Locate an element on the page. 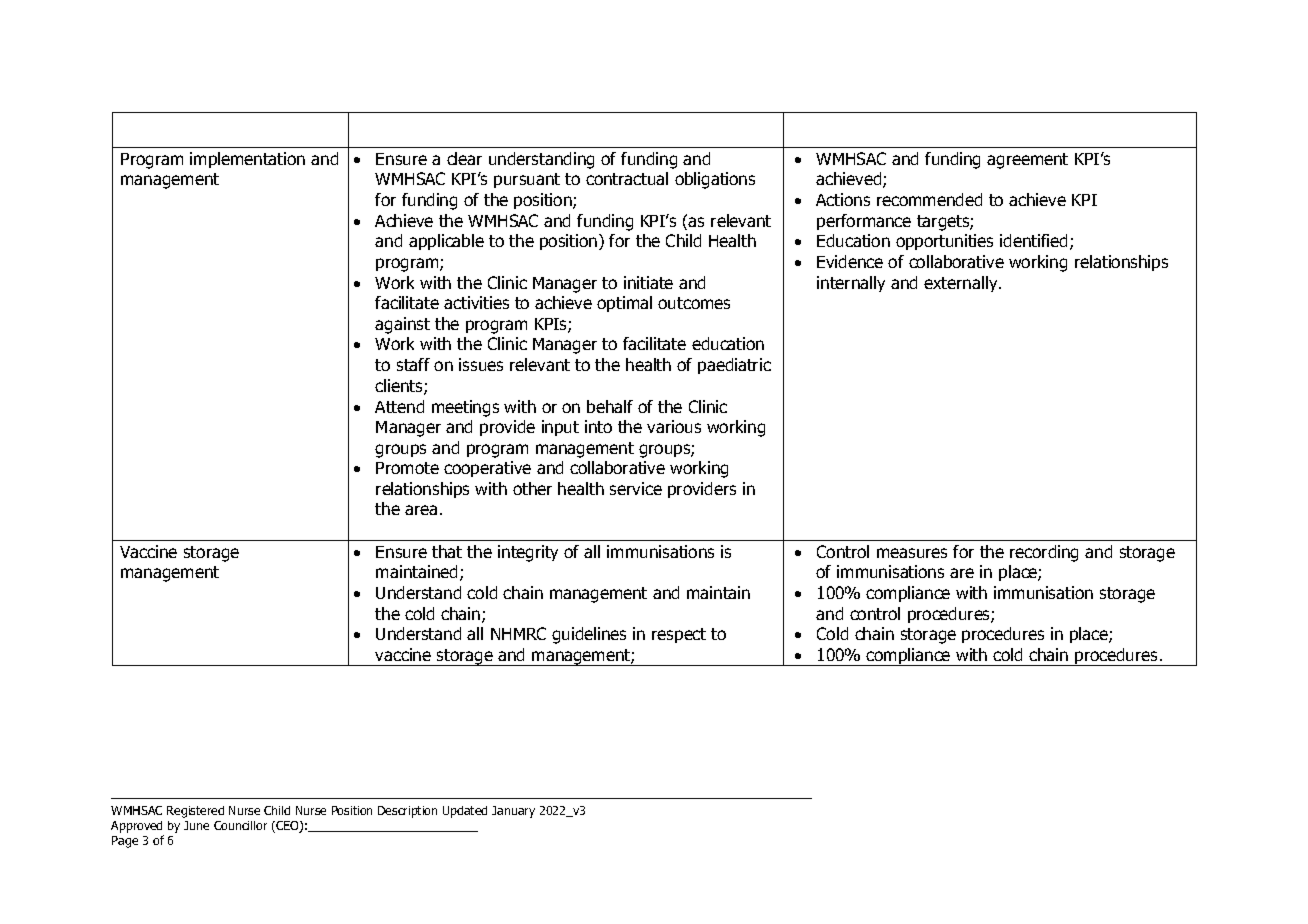 The image size is (1308, 924). that is located at coordinates (447, 551).
